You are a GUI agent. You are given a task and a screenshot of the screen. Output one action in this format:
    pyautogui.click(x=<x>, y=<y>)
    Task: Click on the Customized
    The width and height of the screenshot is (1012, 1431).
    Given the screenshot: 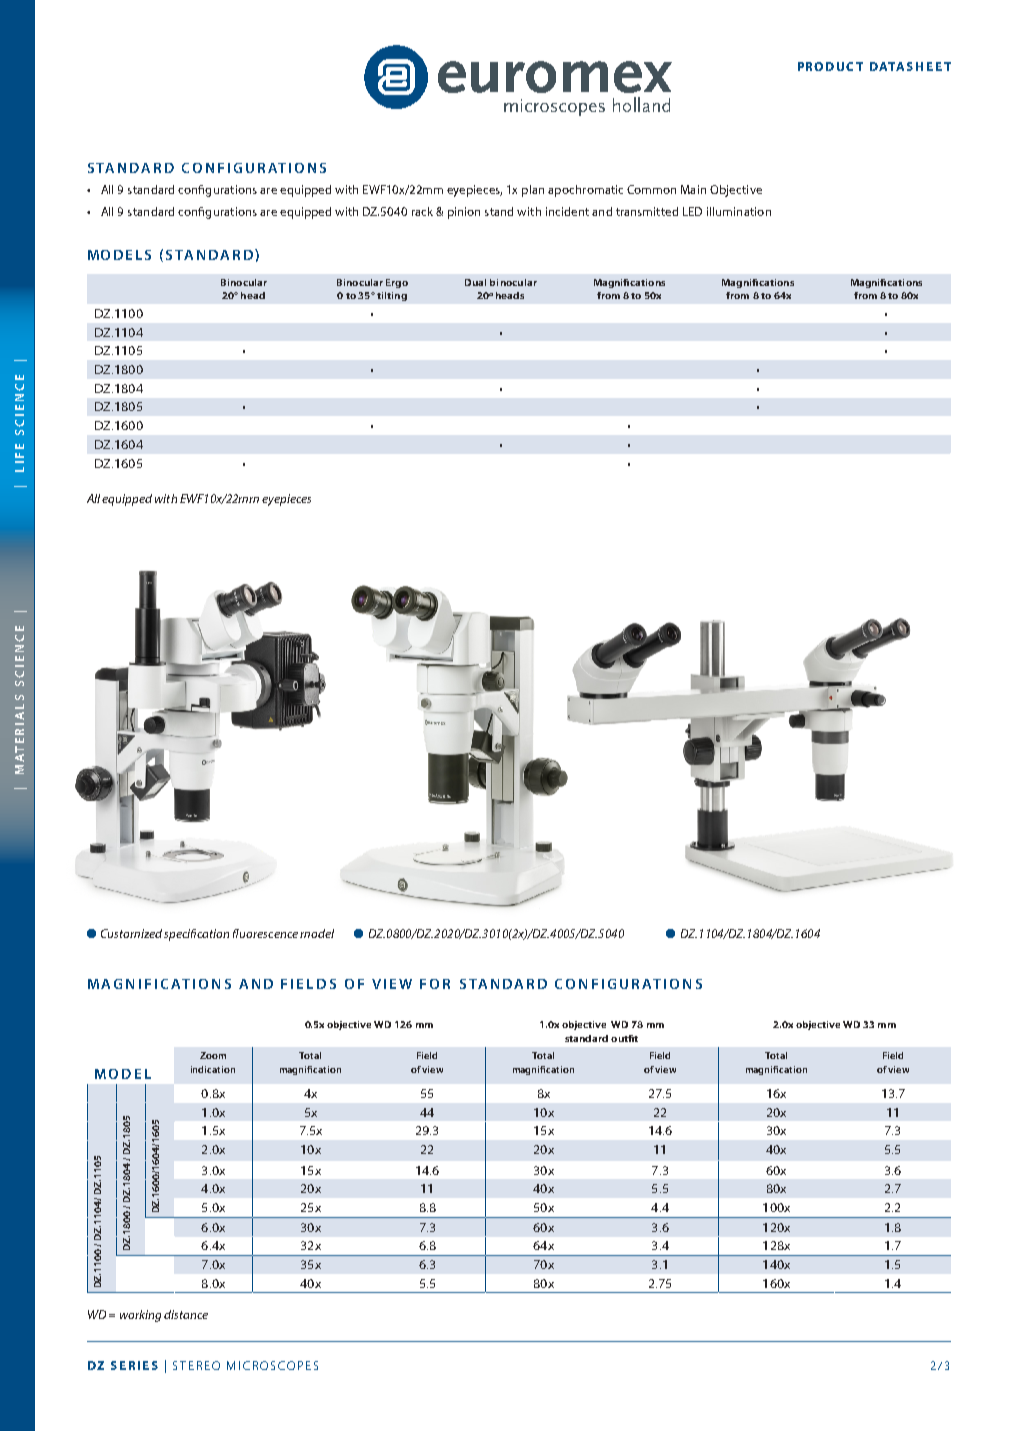 What is the action you would take?
    pyautogui.click(x=131, y=933)
